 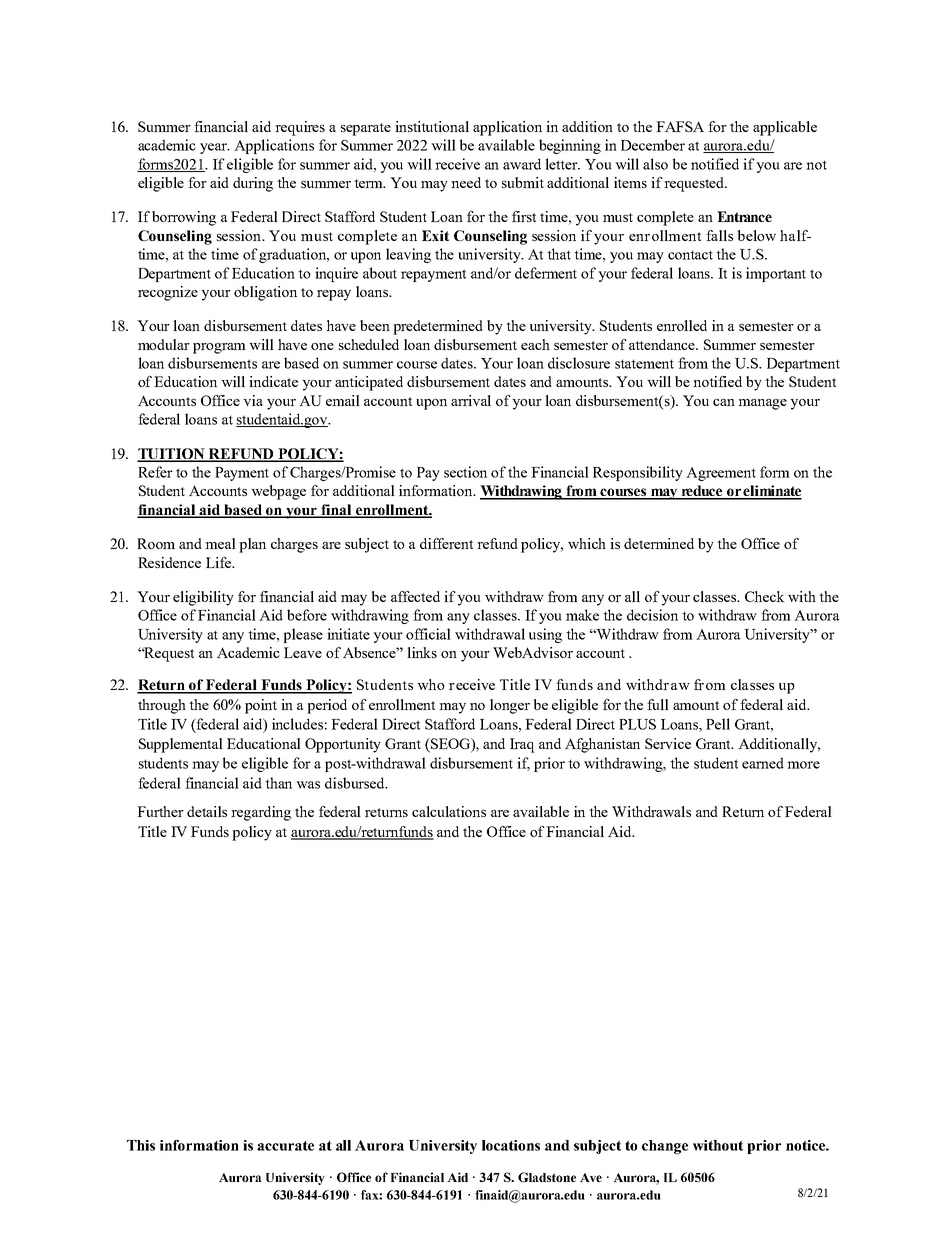 What do you see at coordinates (511, 1145) in the screenshot?
I see `locations` at bounding box center [511, 1145].
